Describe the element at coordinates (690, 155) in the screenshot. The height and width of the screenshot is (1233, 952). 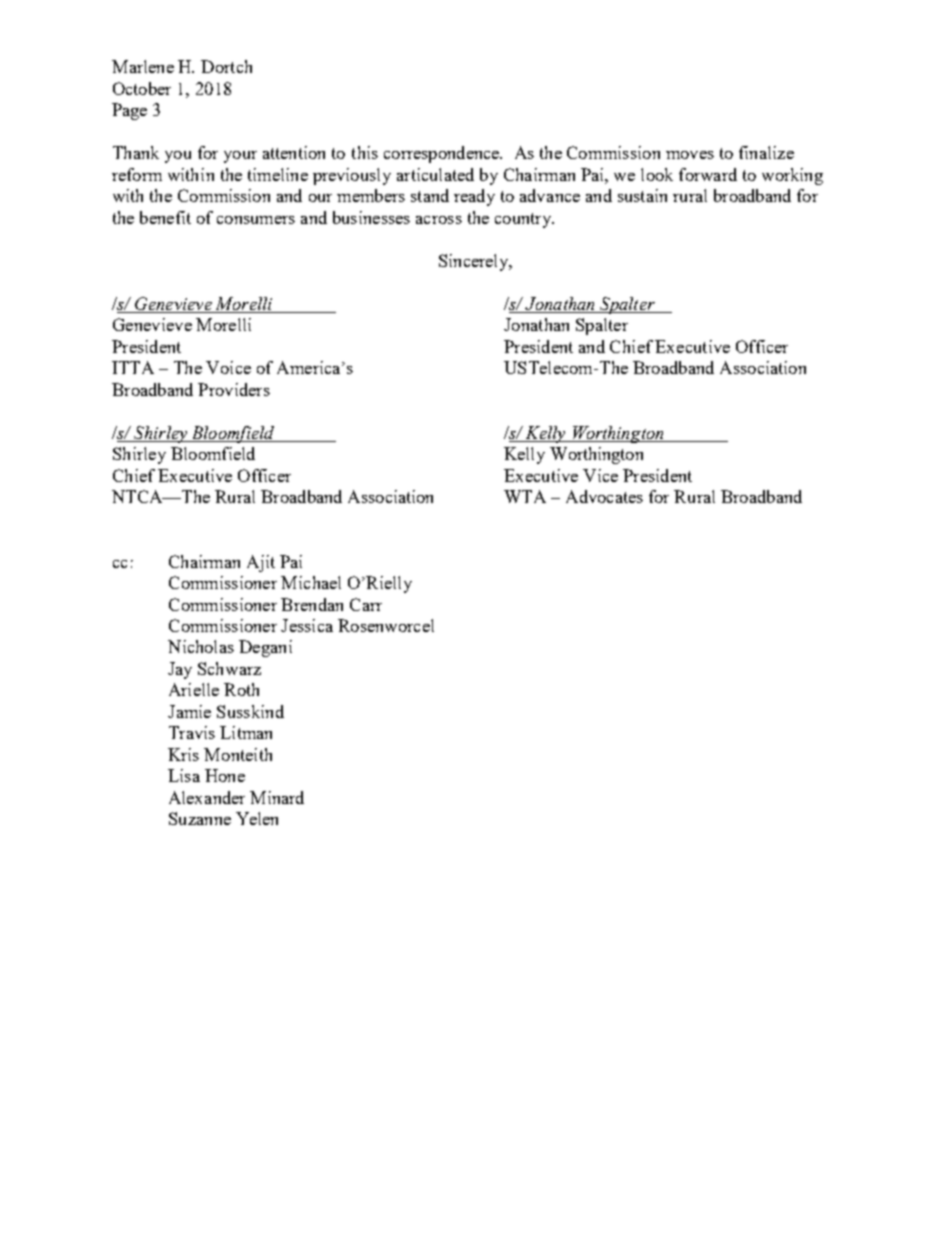
I see `moves` at that location.
